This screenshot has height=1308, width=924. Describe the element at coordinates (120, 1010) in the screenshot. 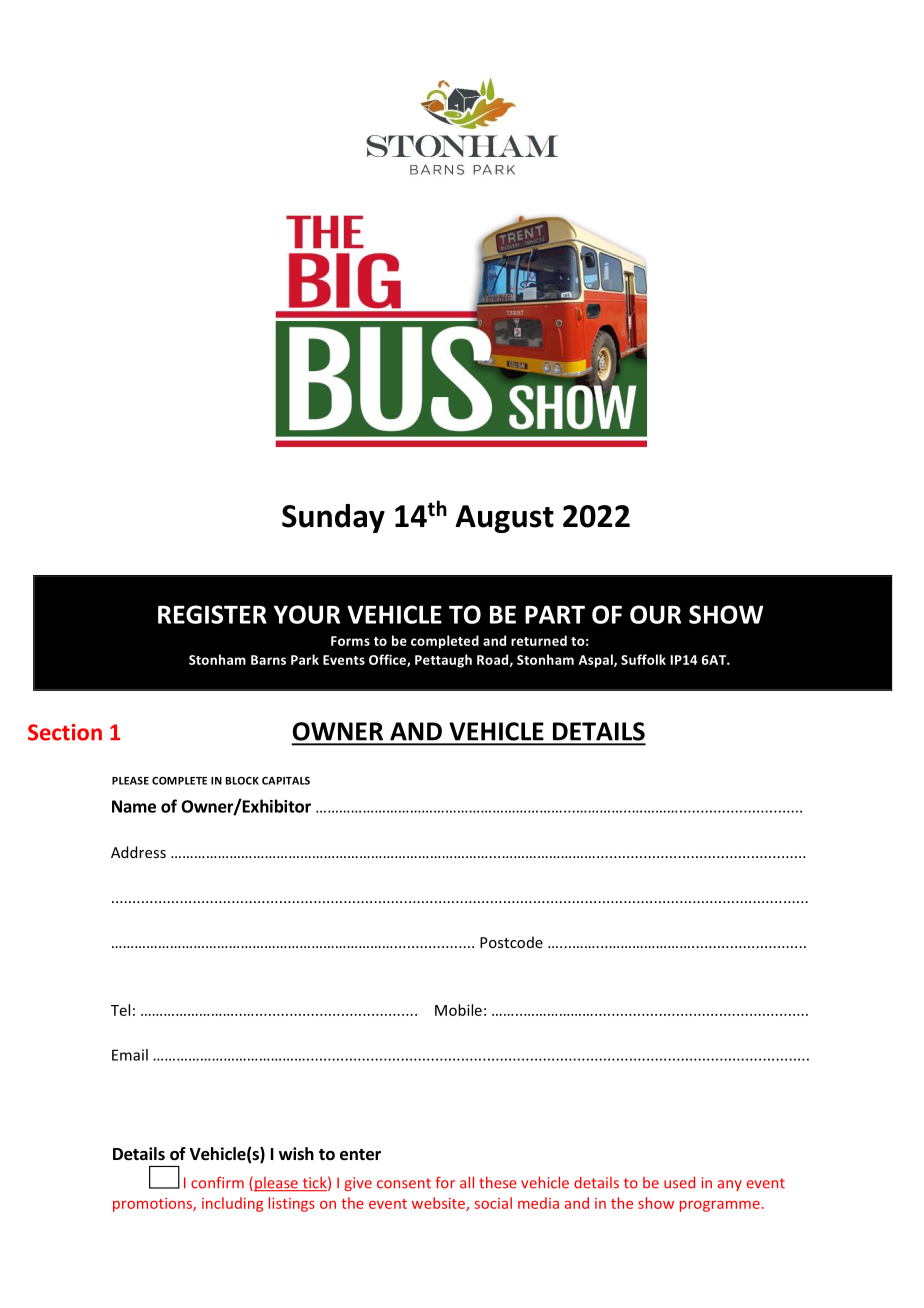

I see `Tel` at that location.
